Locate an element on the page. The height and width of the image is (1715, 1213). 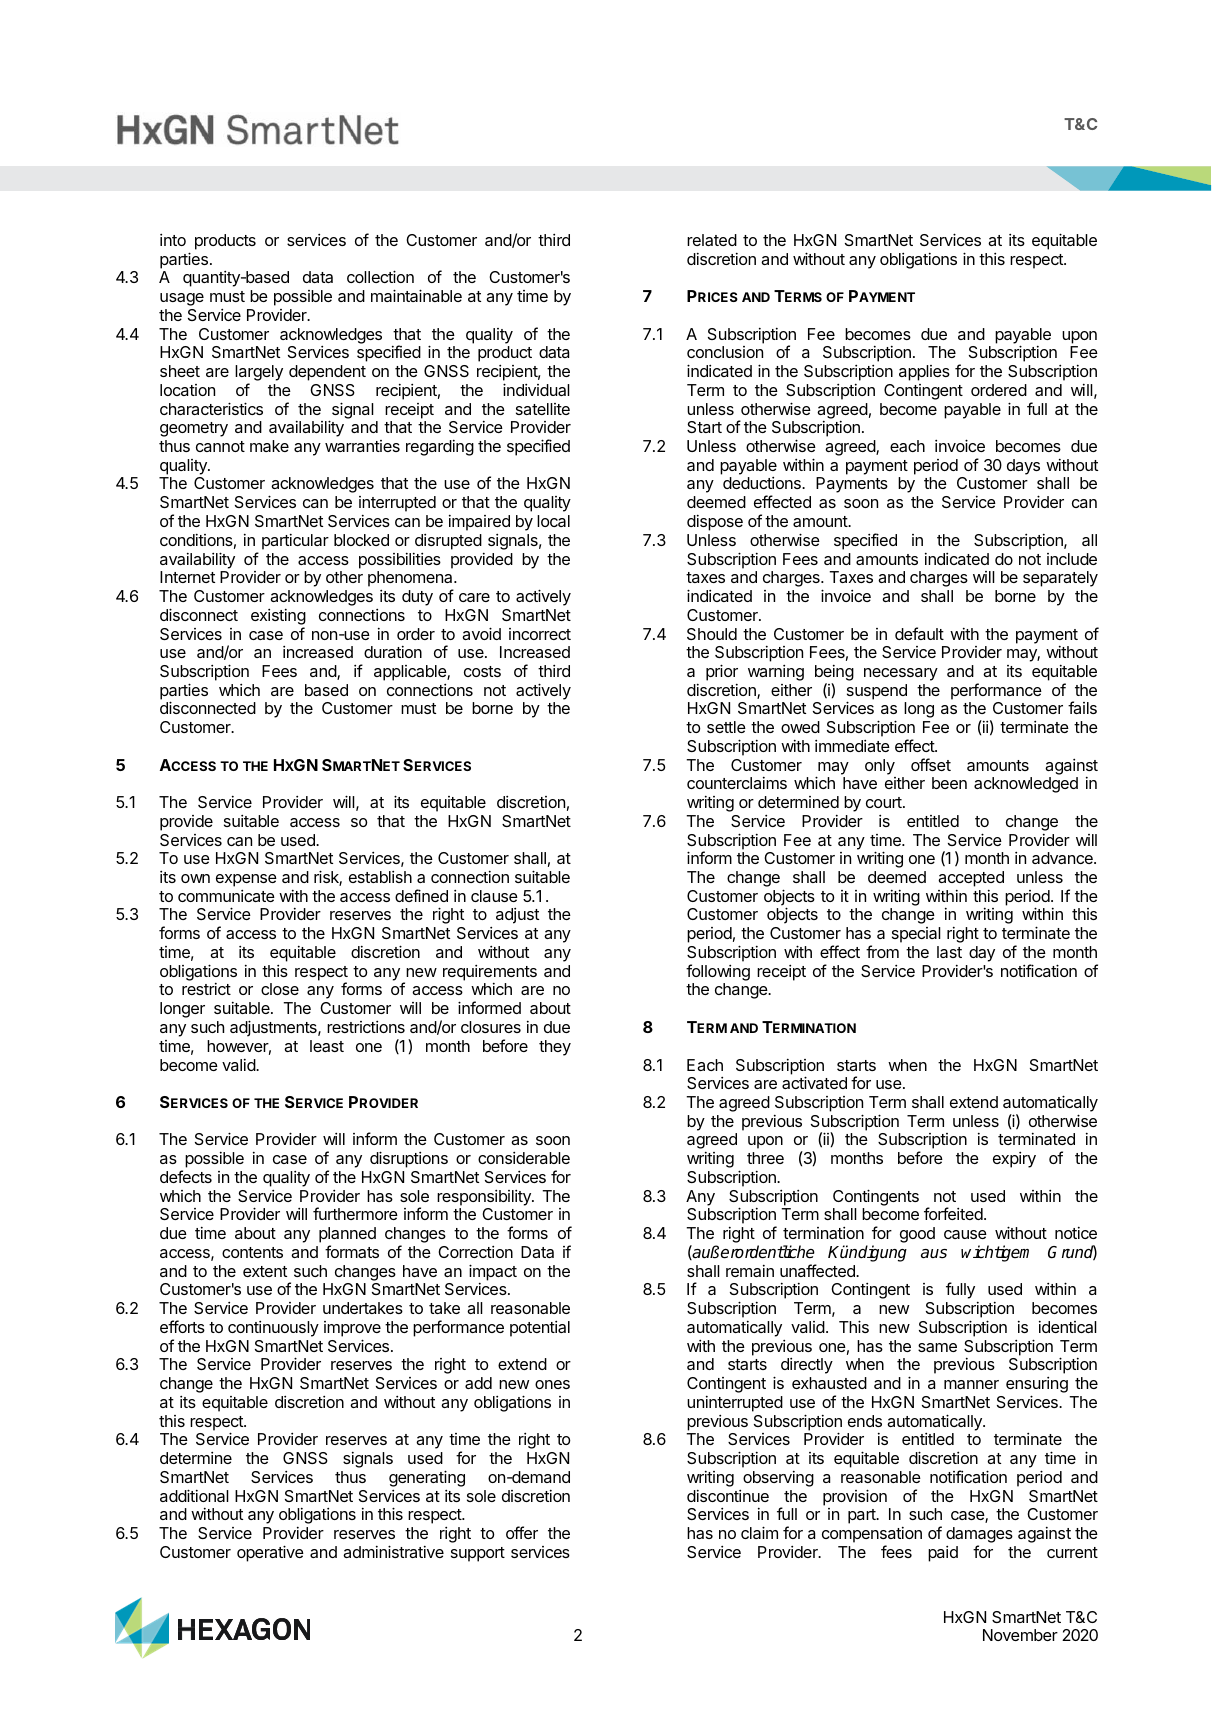
cause is located at coordinates (965, 1234).
